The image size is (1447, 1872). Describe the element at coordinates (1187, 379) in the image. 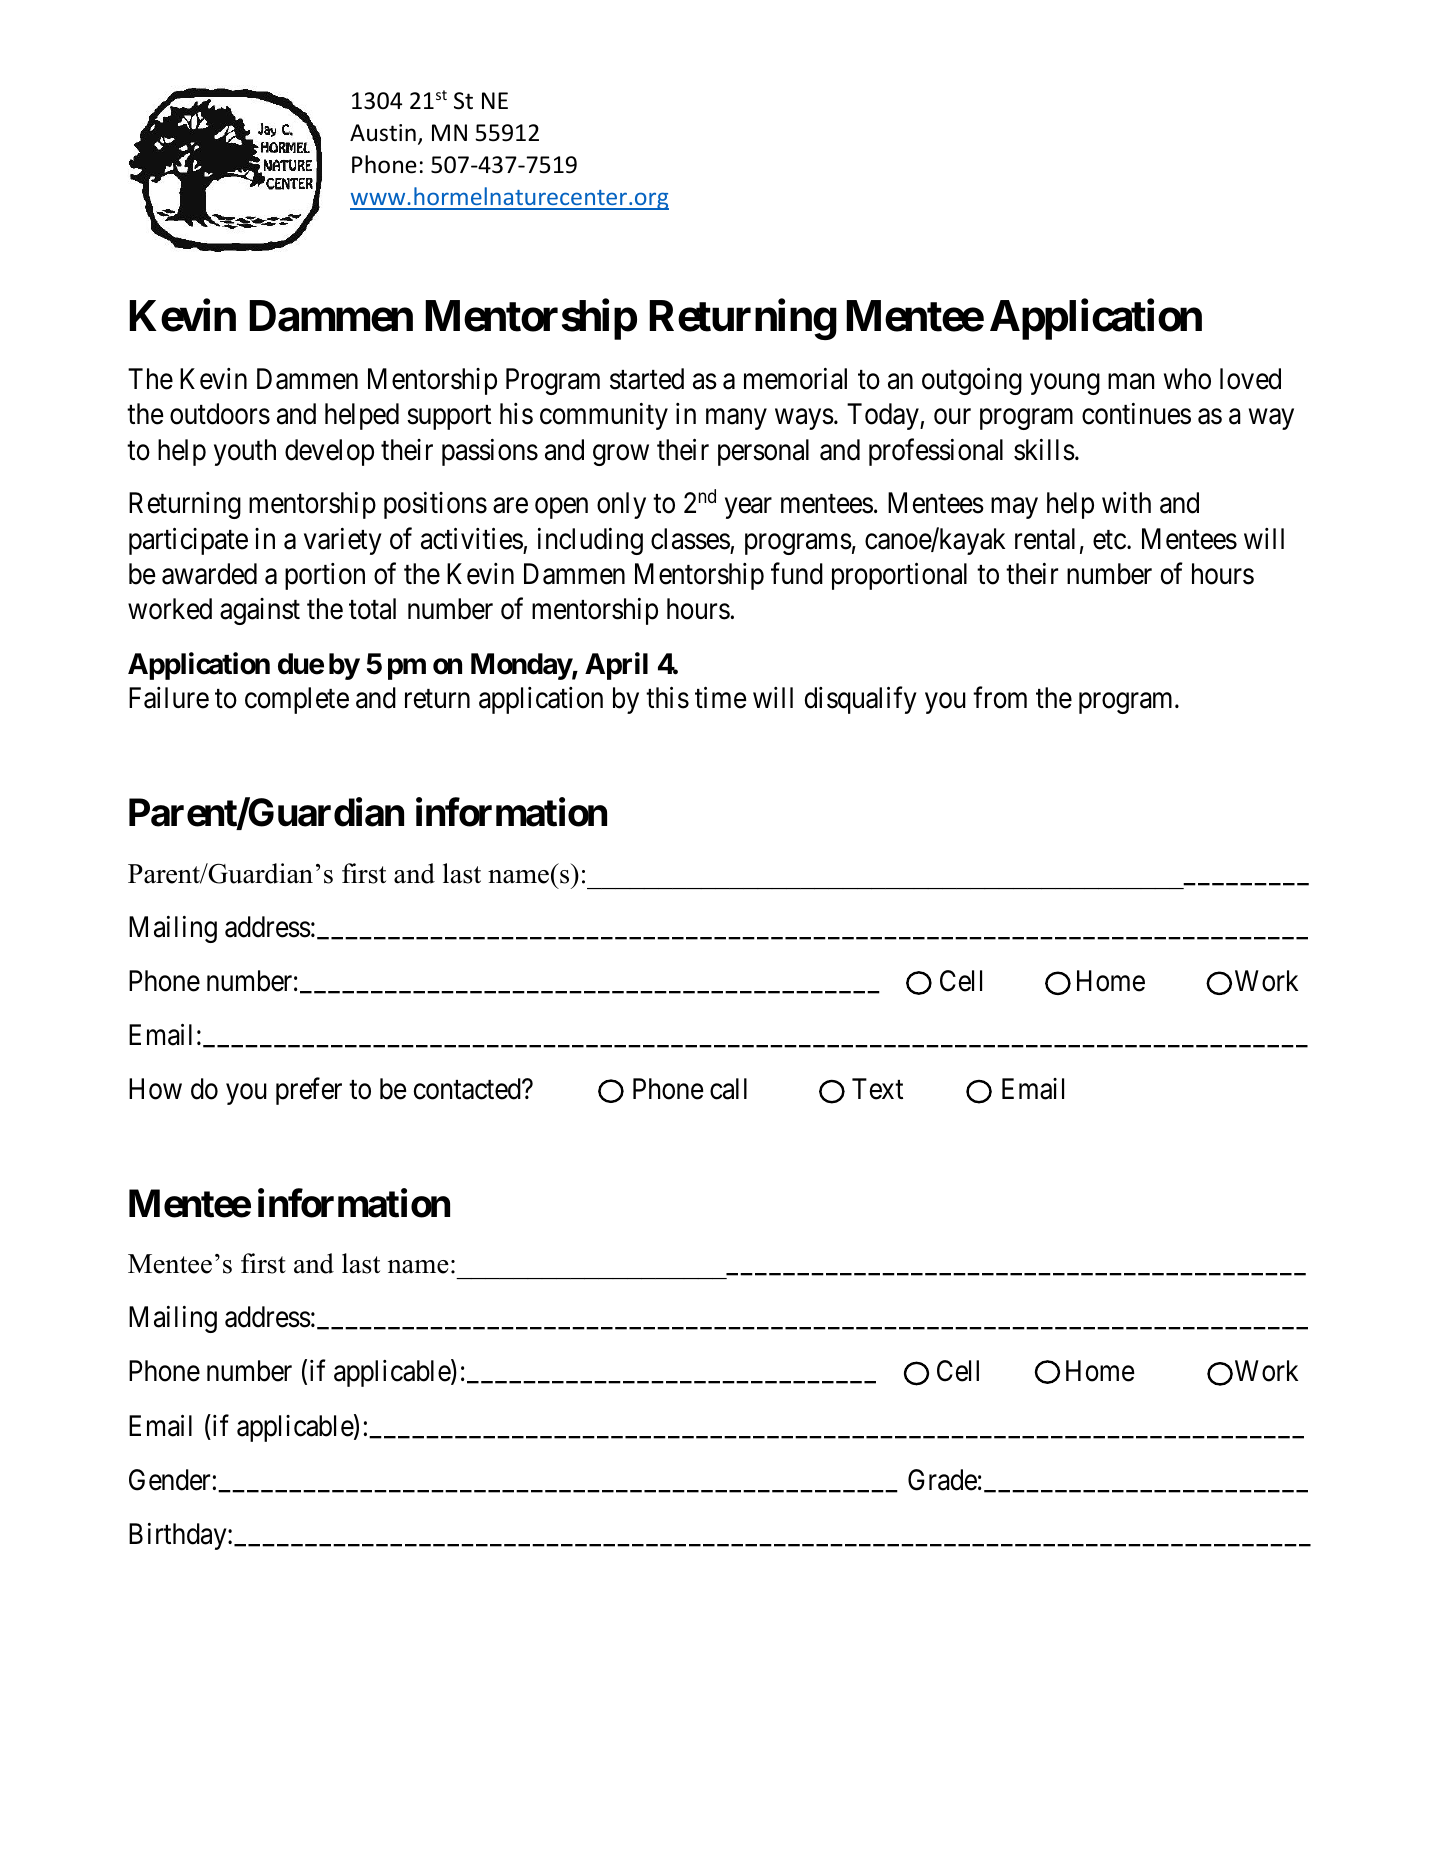

I see `who` at that location.
